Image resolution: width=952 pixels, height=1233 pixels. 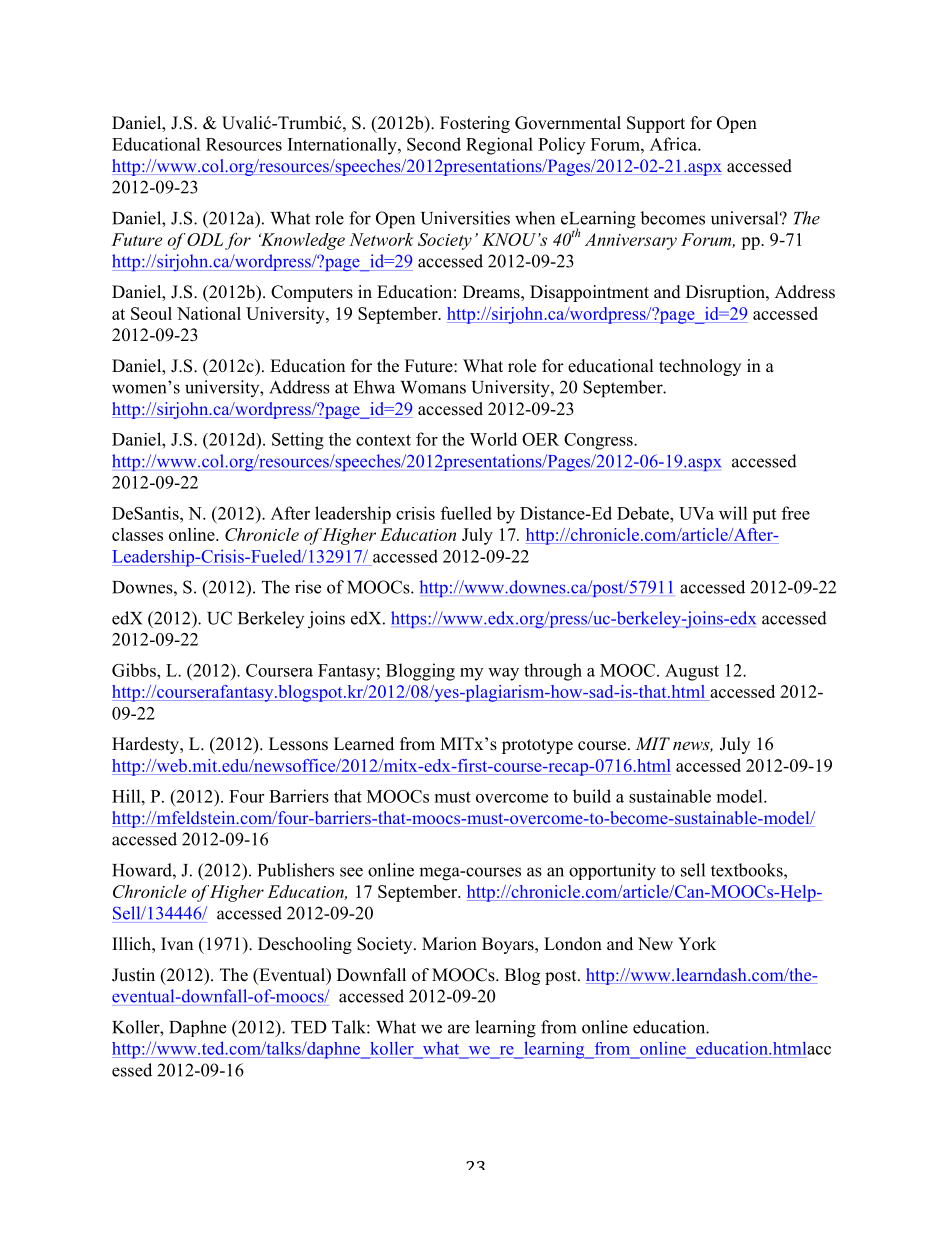 I want to click on Africa, so click(x=674, y=144).
